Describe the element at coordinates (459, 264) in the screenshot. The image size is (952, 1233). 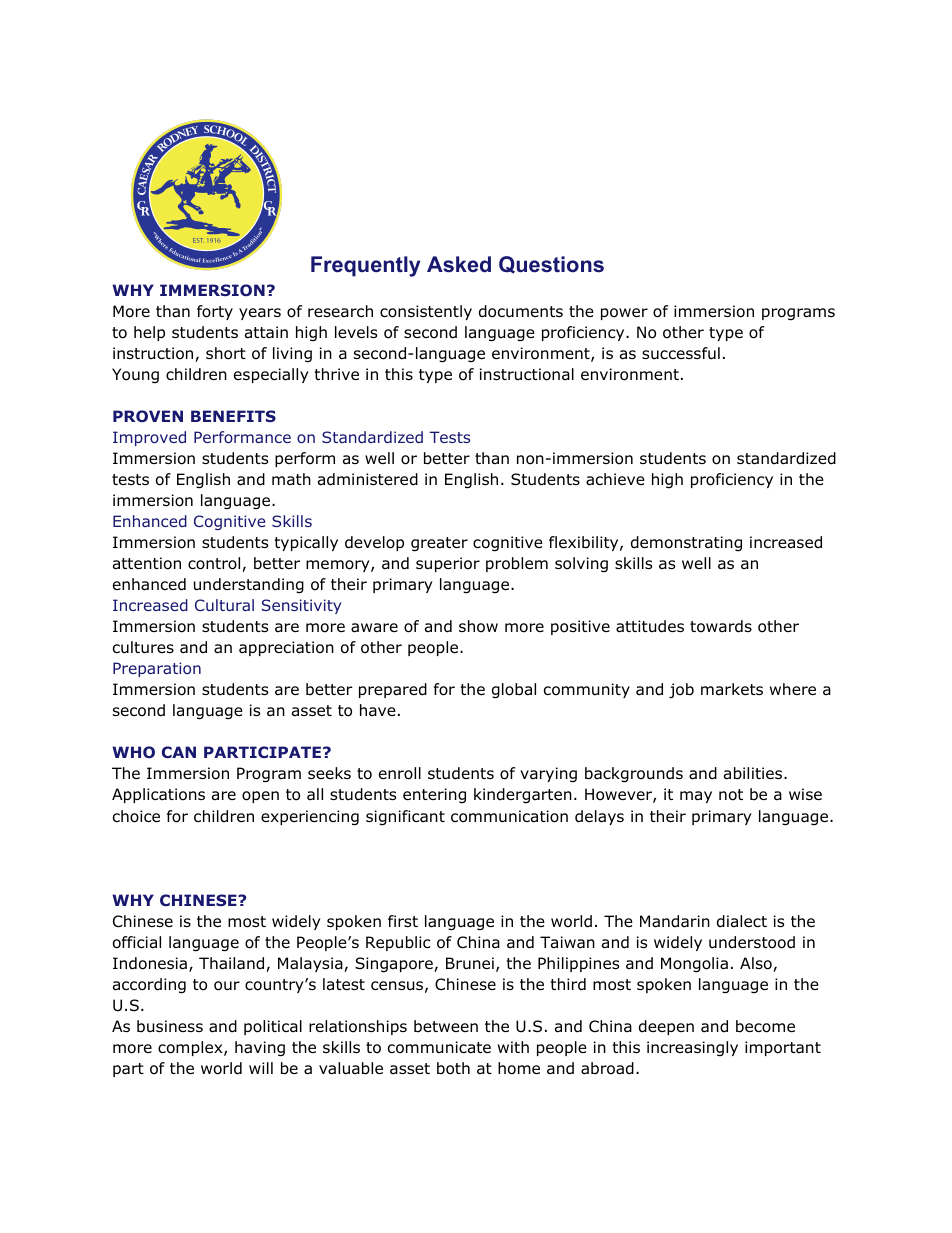
I see `Asked` at that location.
